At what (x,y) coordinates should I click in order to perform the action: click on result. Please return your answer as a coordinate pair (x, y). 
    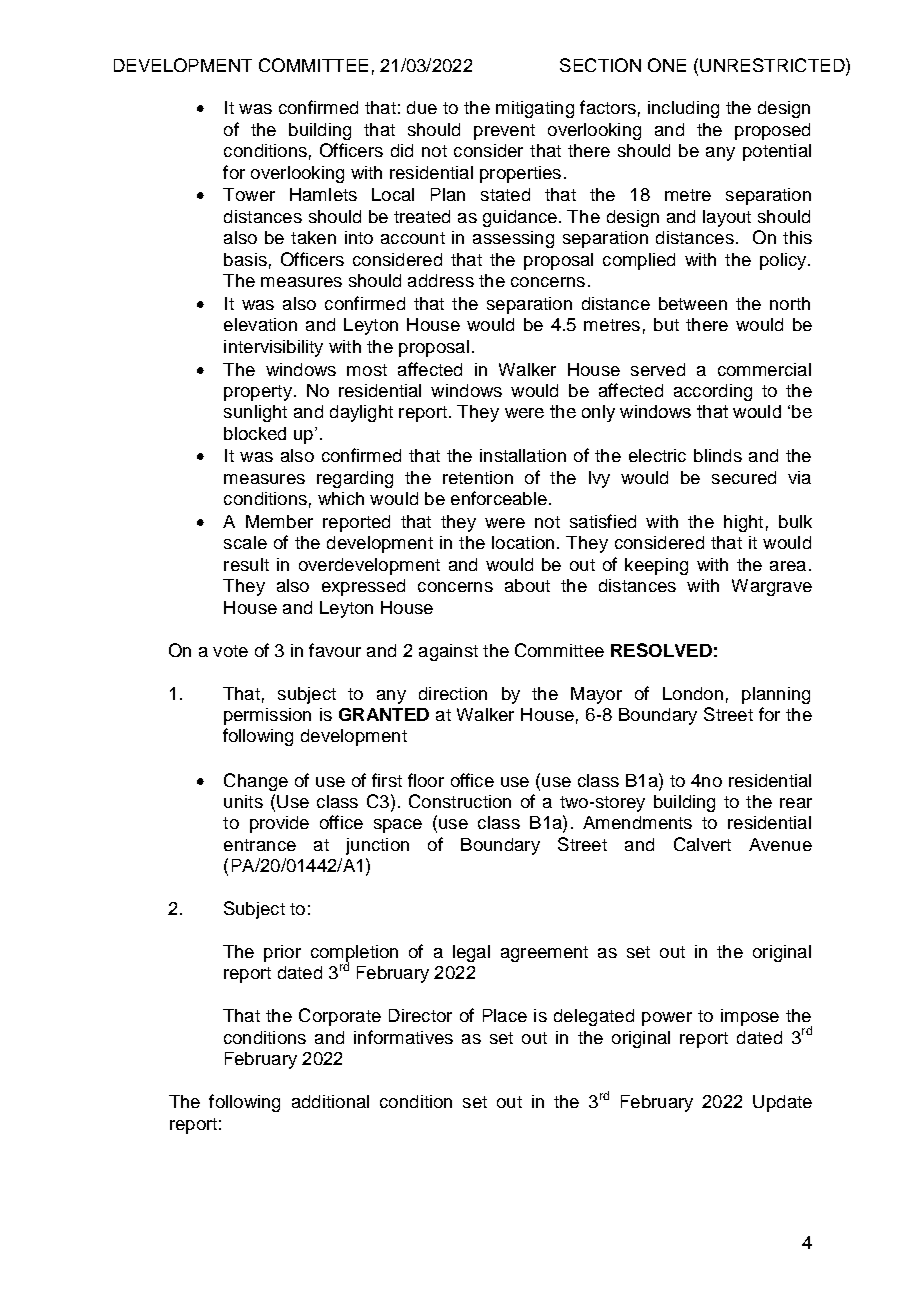
    Looking at the image, I should click on (246, 564).
